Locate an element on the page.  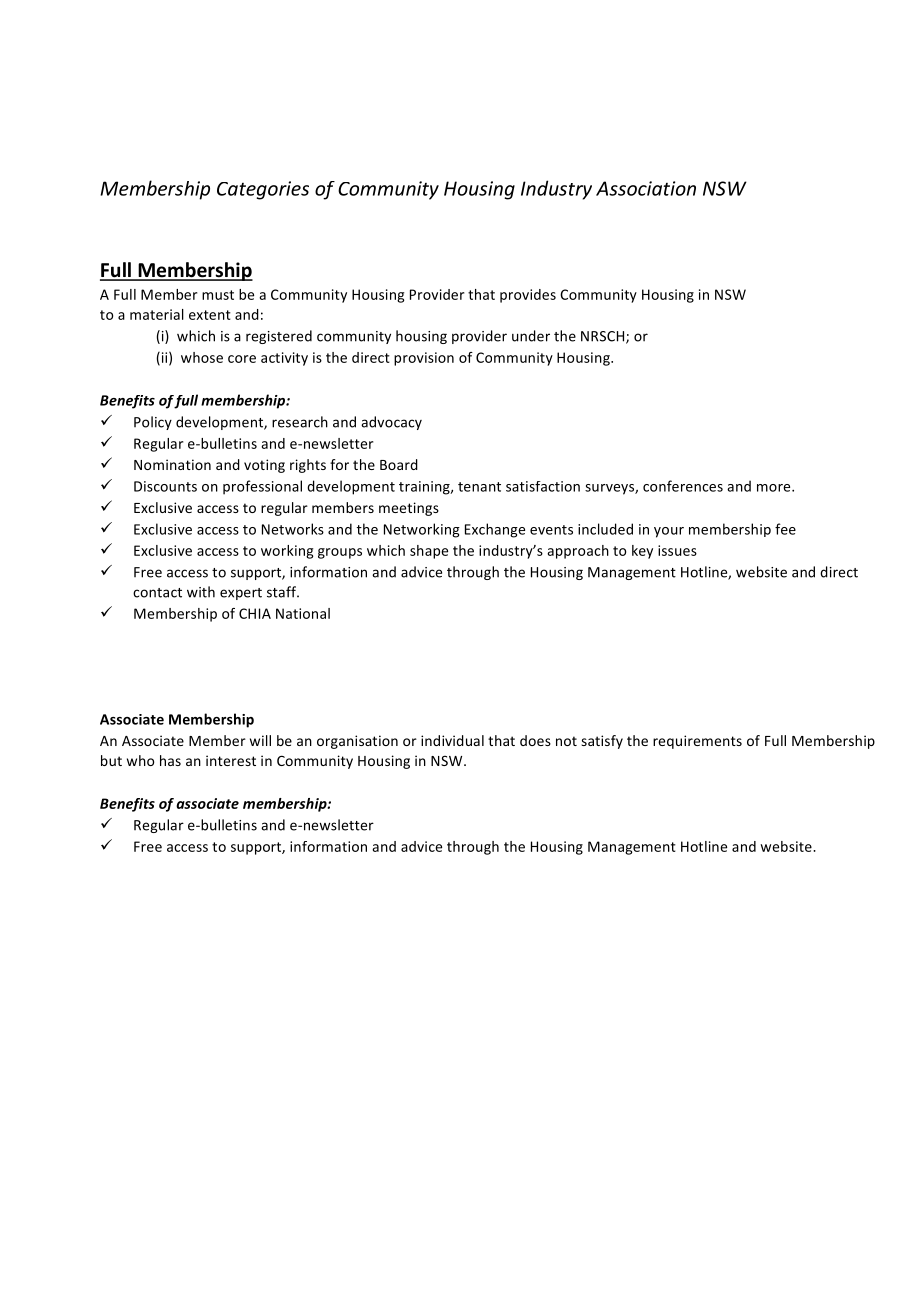
Categories is located at coordinates (263, 190).
